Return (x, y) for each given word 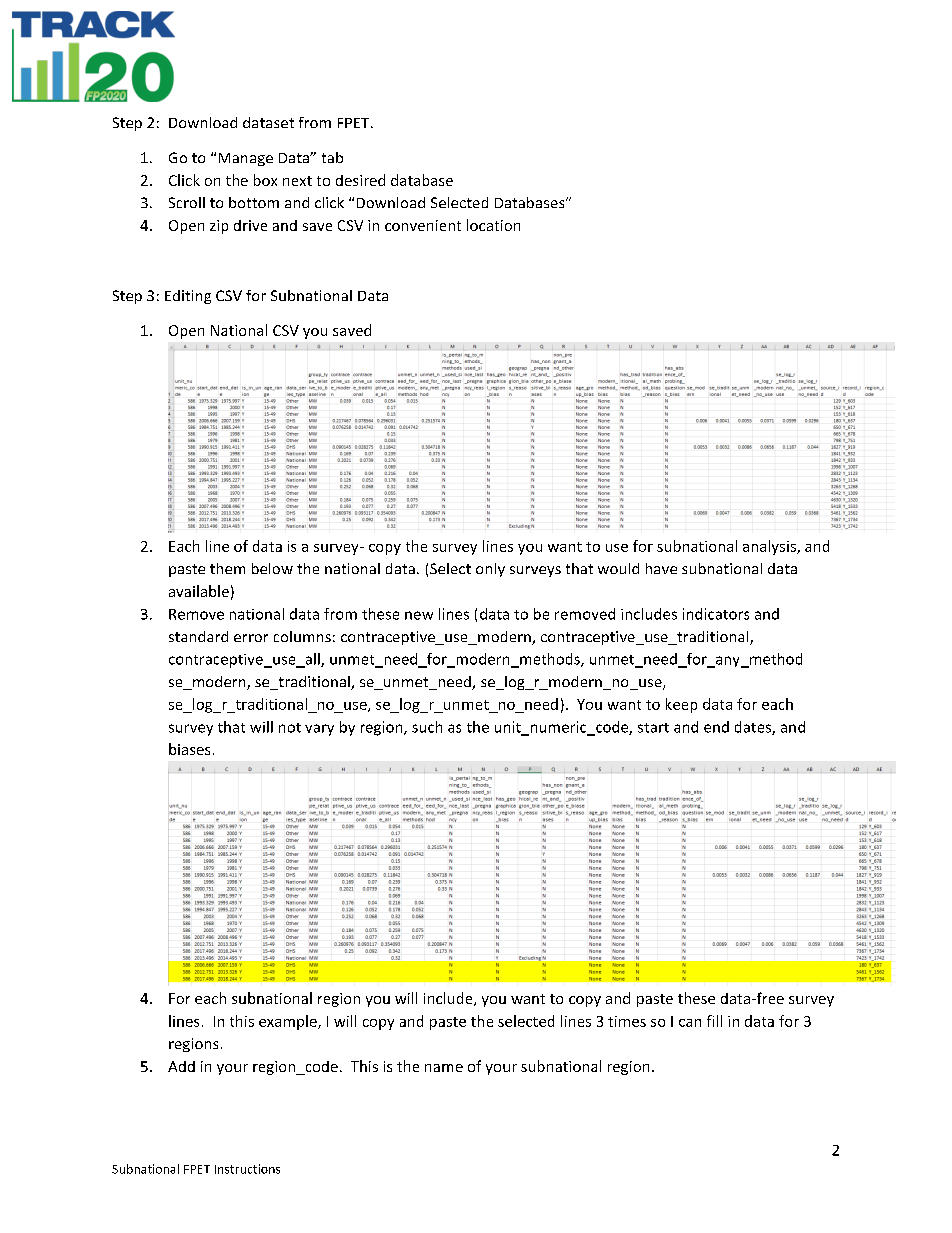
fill (714, 1021)
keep (681, 705)
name (444, 1068)
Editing (188, 297)
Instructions (247, 1169)
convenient (423, 225)
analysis (770, 547)
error (251, 638)
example (289, 1022)
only (490, 570)
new (419, 615)
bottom (254, 202)
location (493, 225)
